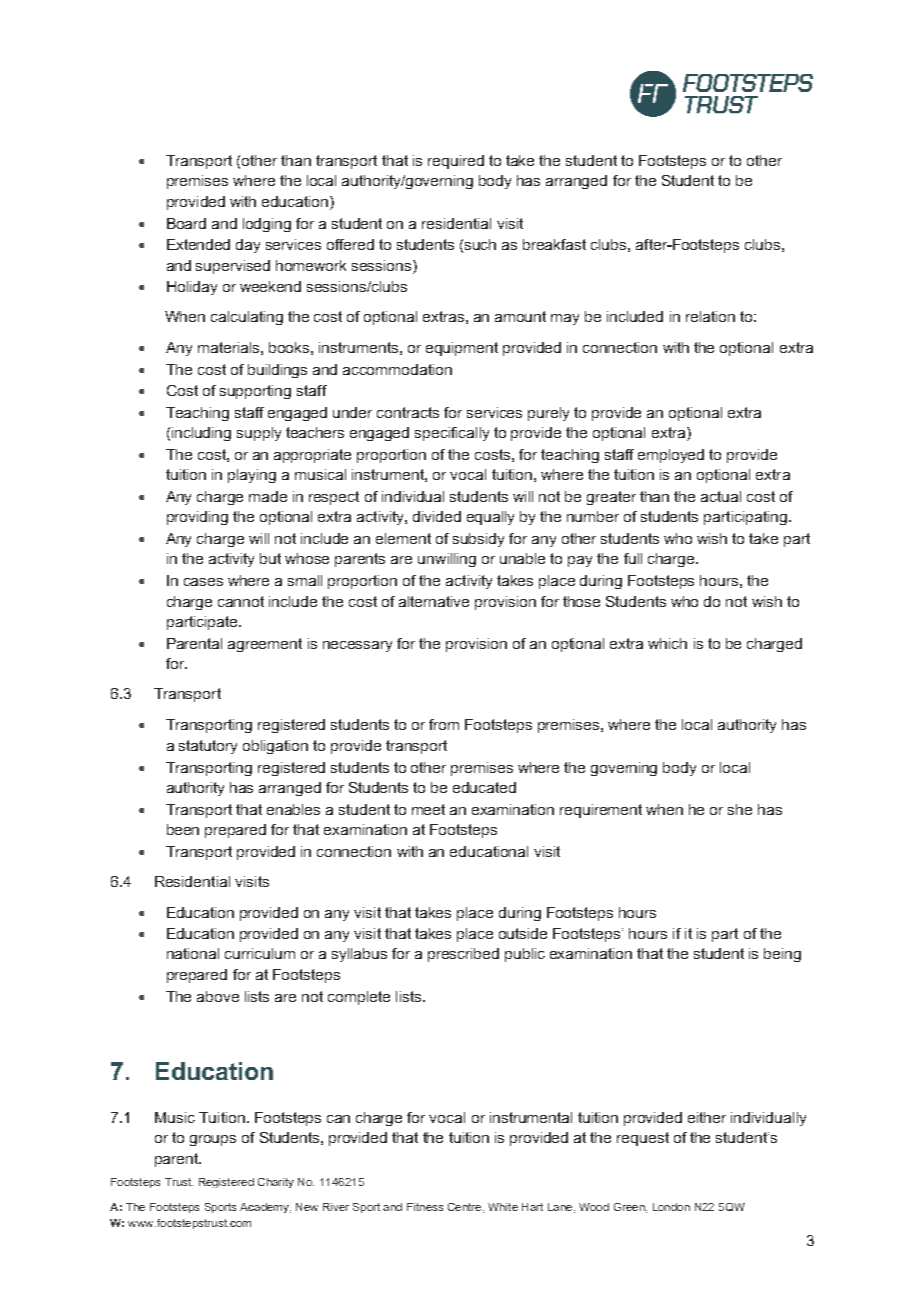 The image size is (924, 1308). What do you see at coordinates (276, 1183) in the screenshot?
I see `Charity` at bounding box center [276, 1183].
